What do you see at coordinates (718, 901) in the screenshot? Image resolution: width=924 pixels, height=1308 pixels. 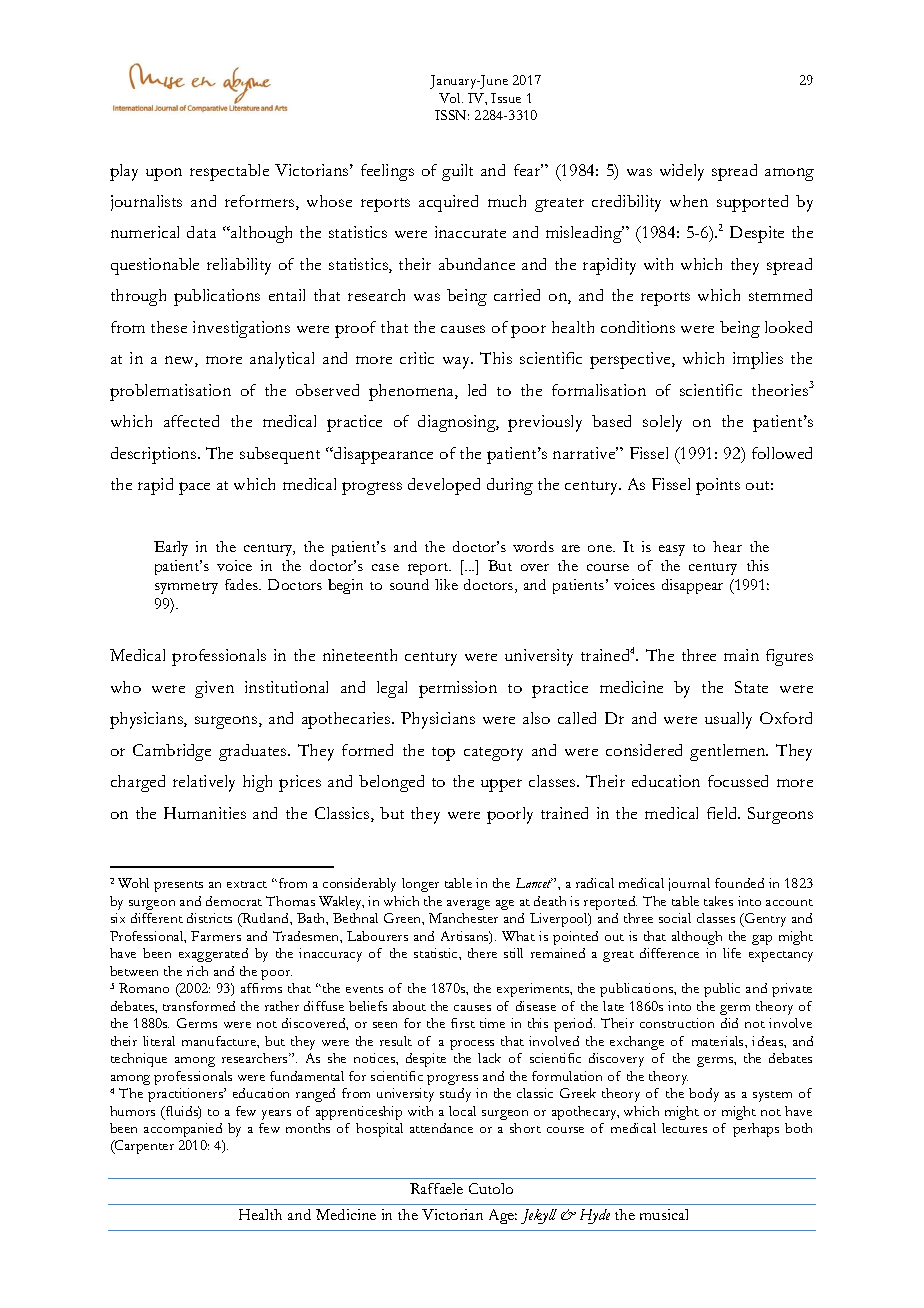 I see `takes` at bounding box center [718, 901].
